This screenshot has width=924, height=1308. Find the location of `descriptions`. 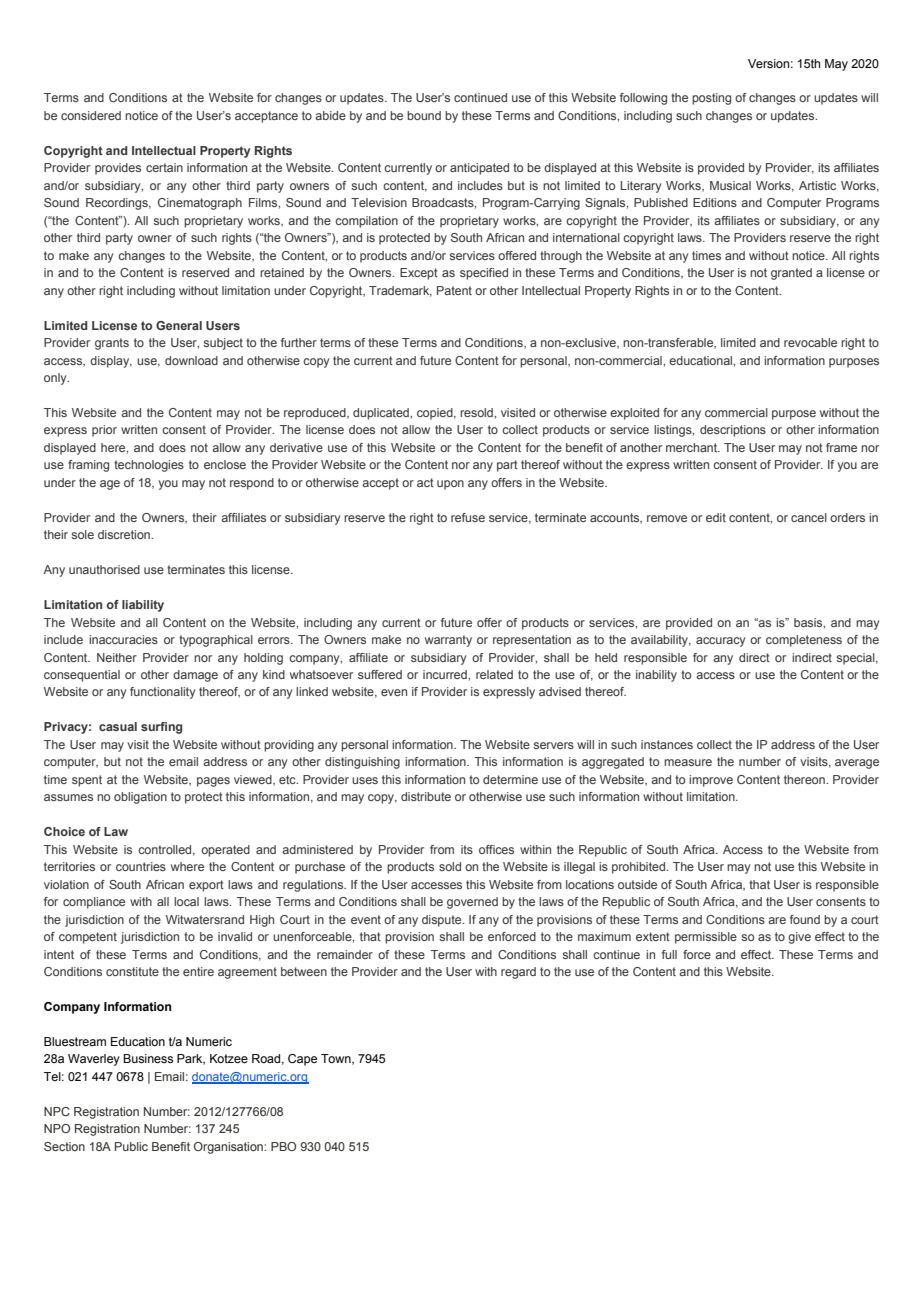

descriptions is located at coordinates (733, 431).
